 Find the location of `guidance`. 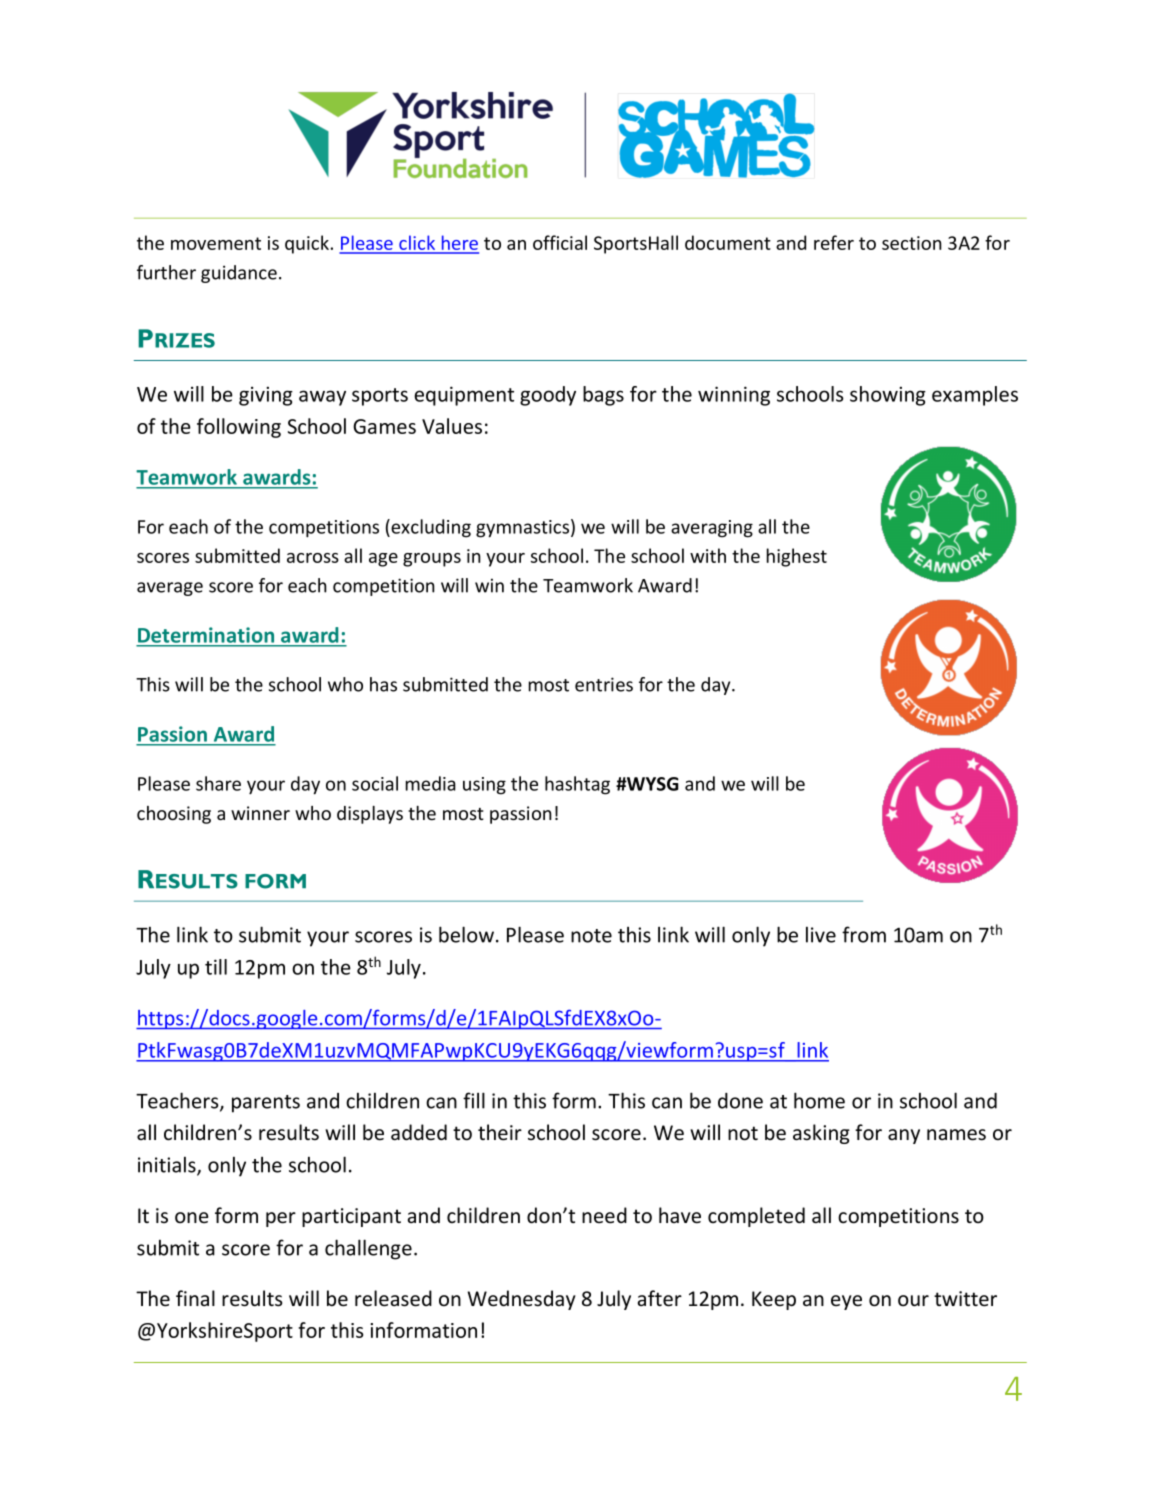

guidance is located at coordinates (239, 274).
